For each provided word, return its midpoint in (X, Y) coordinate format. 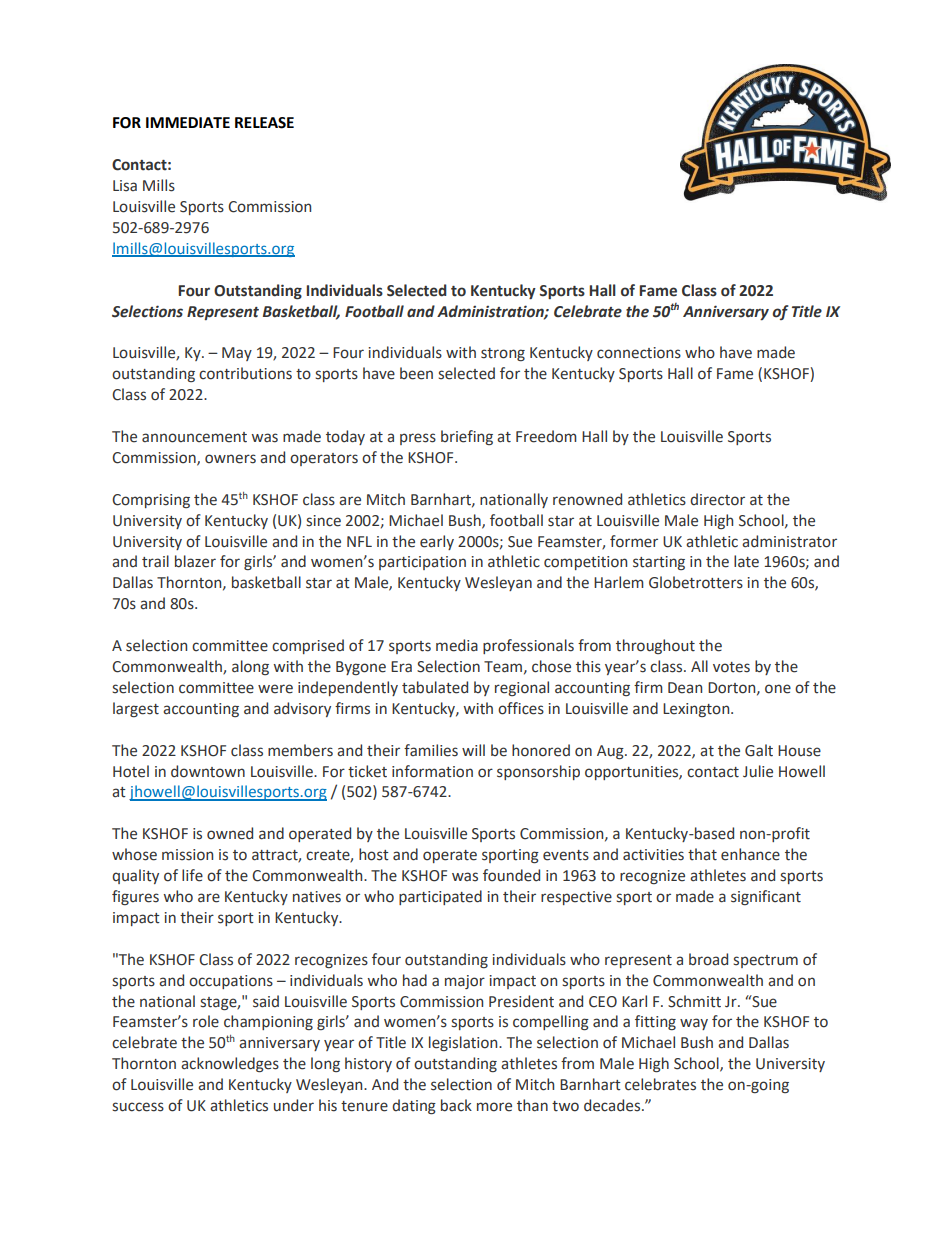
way (694, 1024)
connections (639, 353)
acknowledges (230, 1064)
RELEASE (264, 123)
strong (503, 354)
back (456, 1105)
